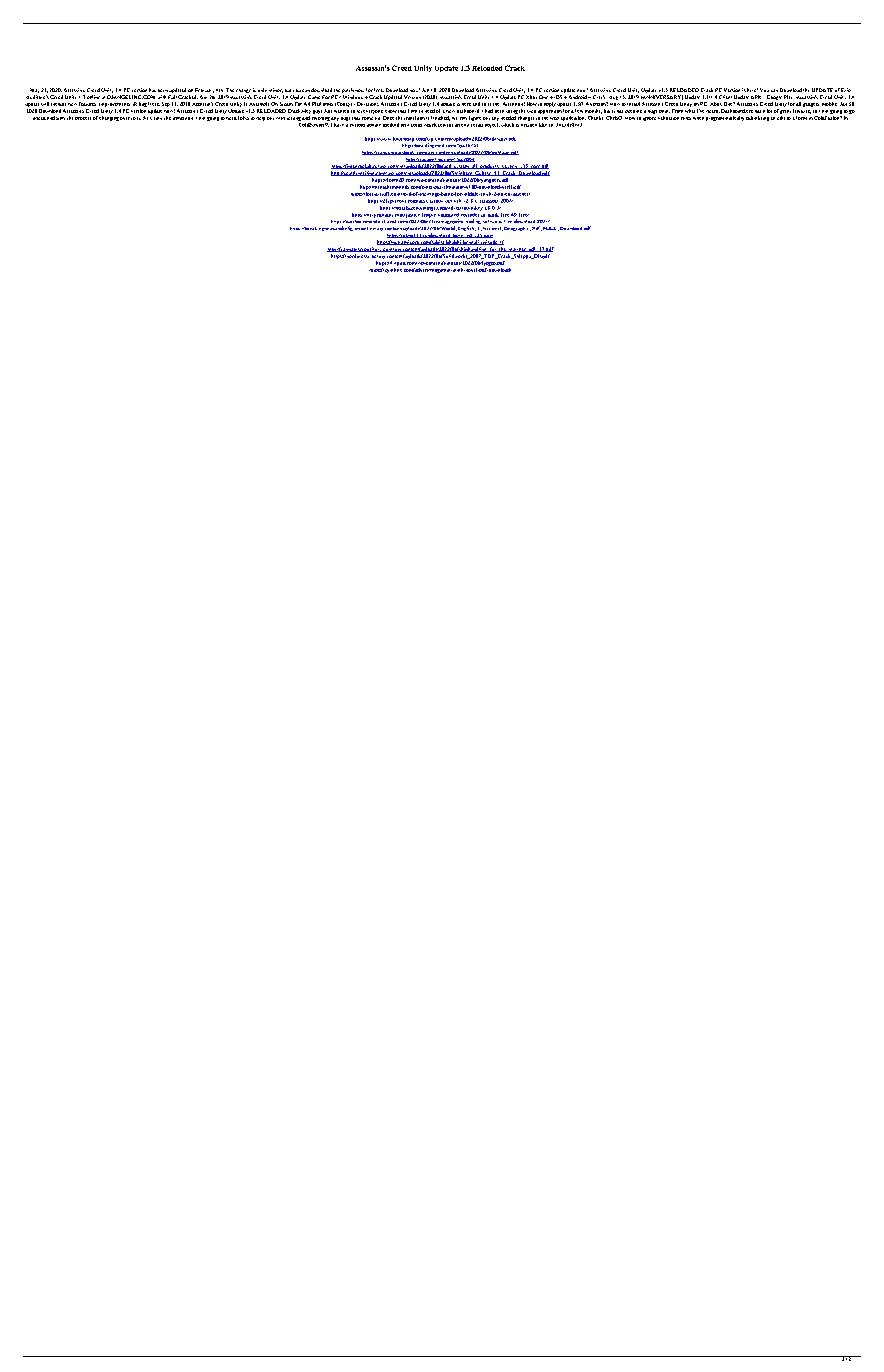 The width and height of the image is (884, 1372). Describe the element at coordinates (204, 92) in the image. I see `February` at that location.
